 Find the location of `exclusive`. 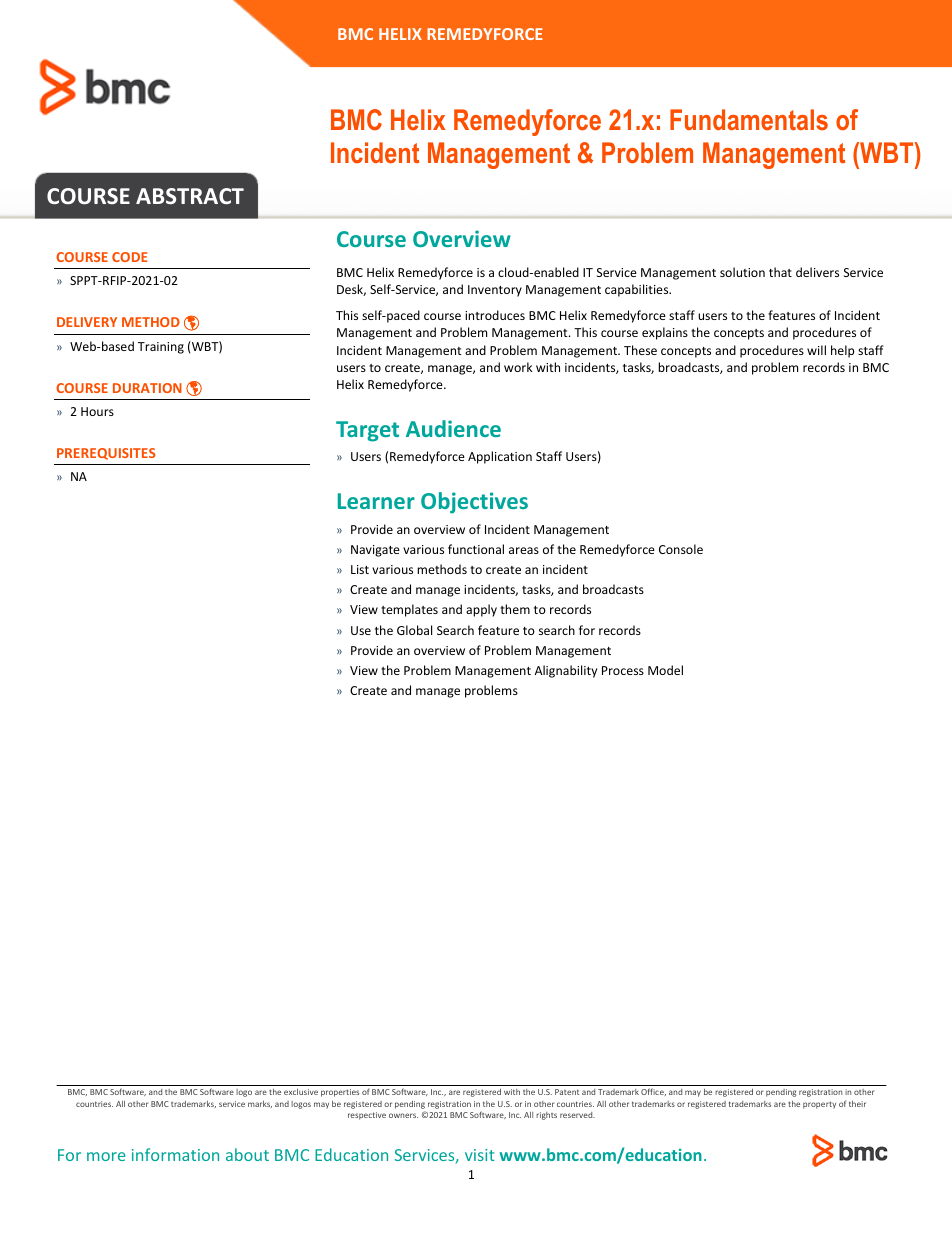

exclusive is located at coordinates (301, 1092).
